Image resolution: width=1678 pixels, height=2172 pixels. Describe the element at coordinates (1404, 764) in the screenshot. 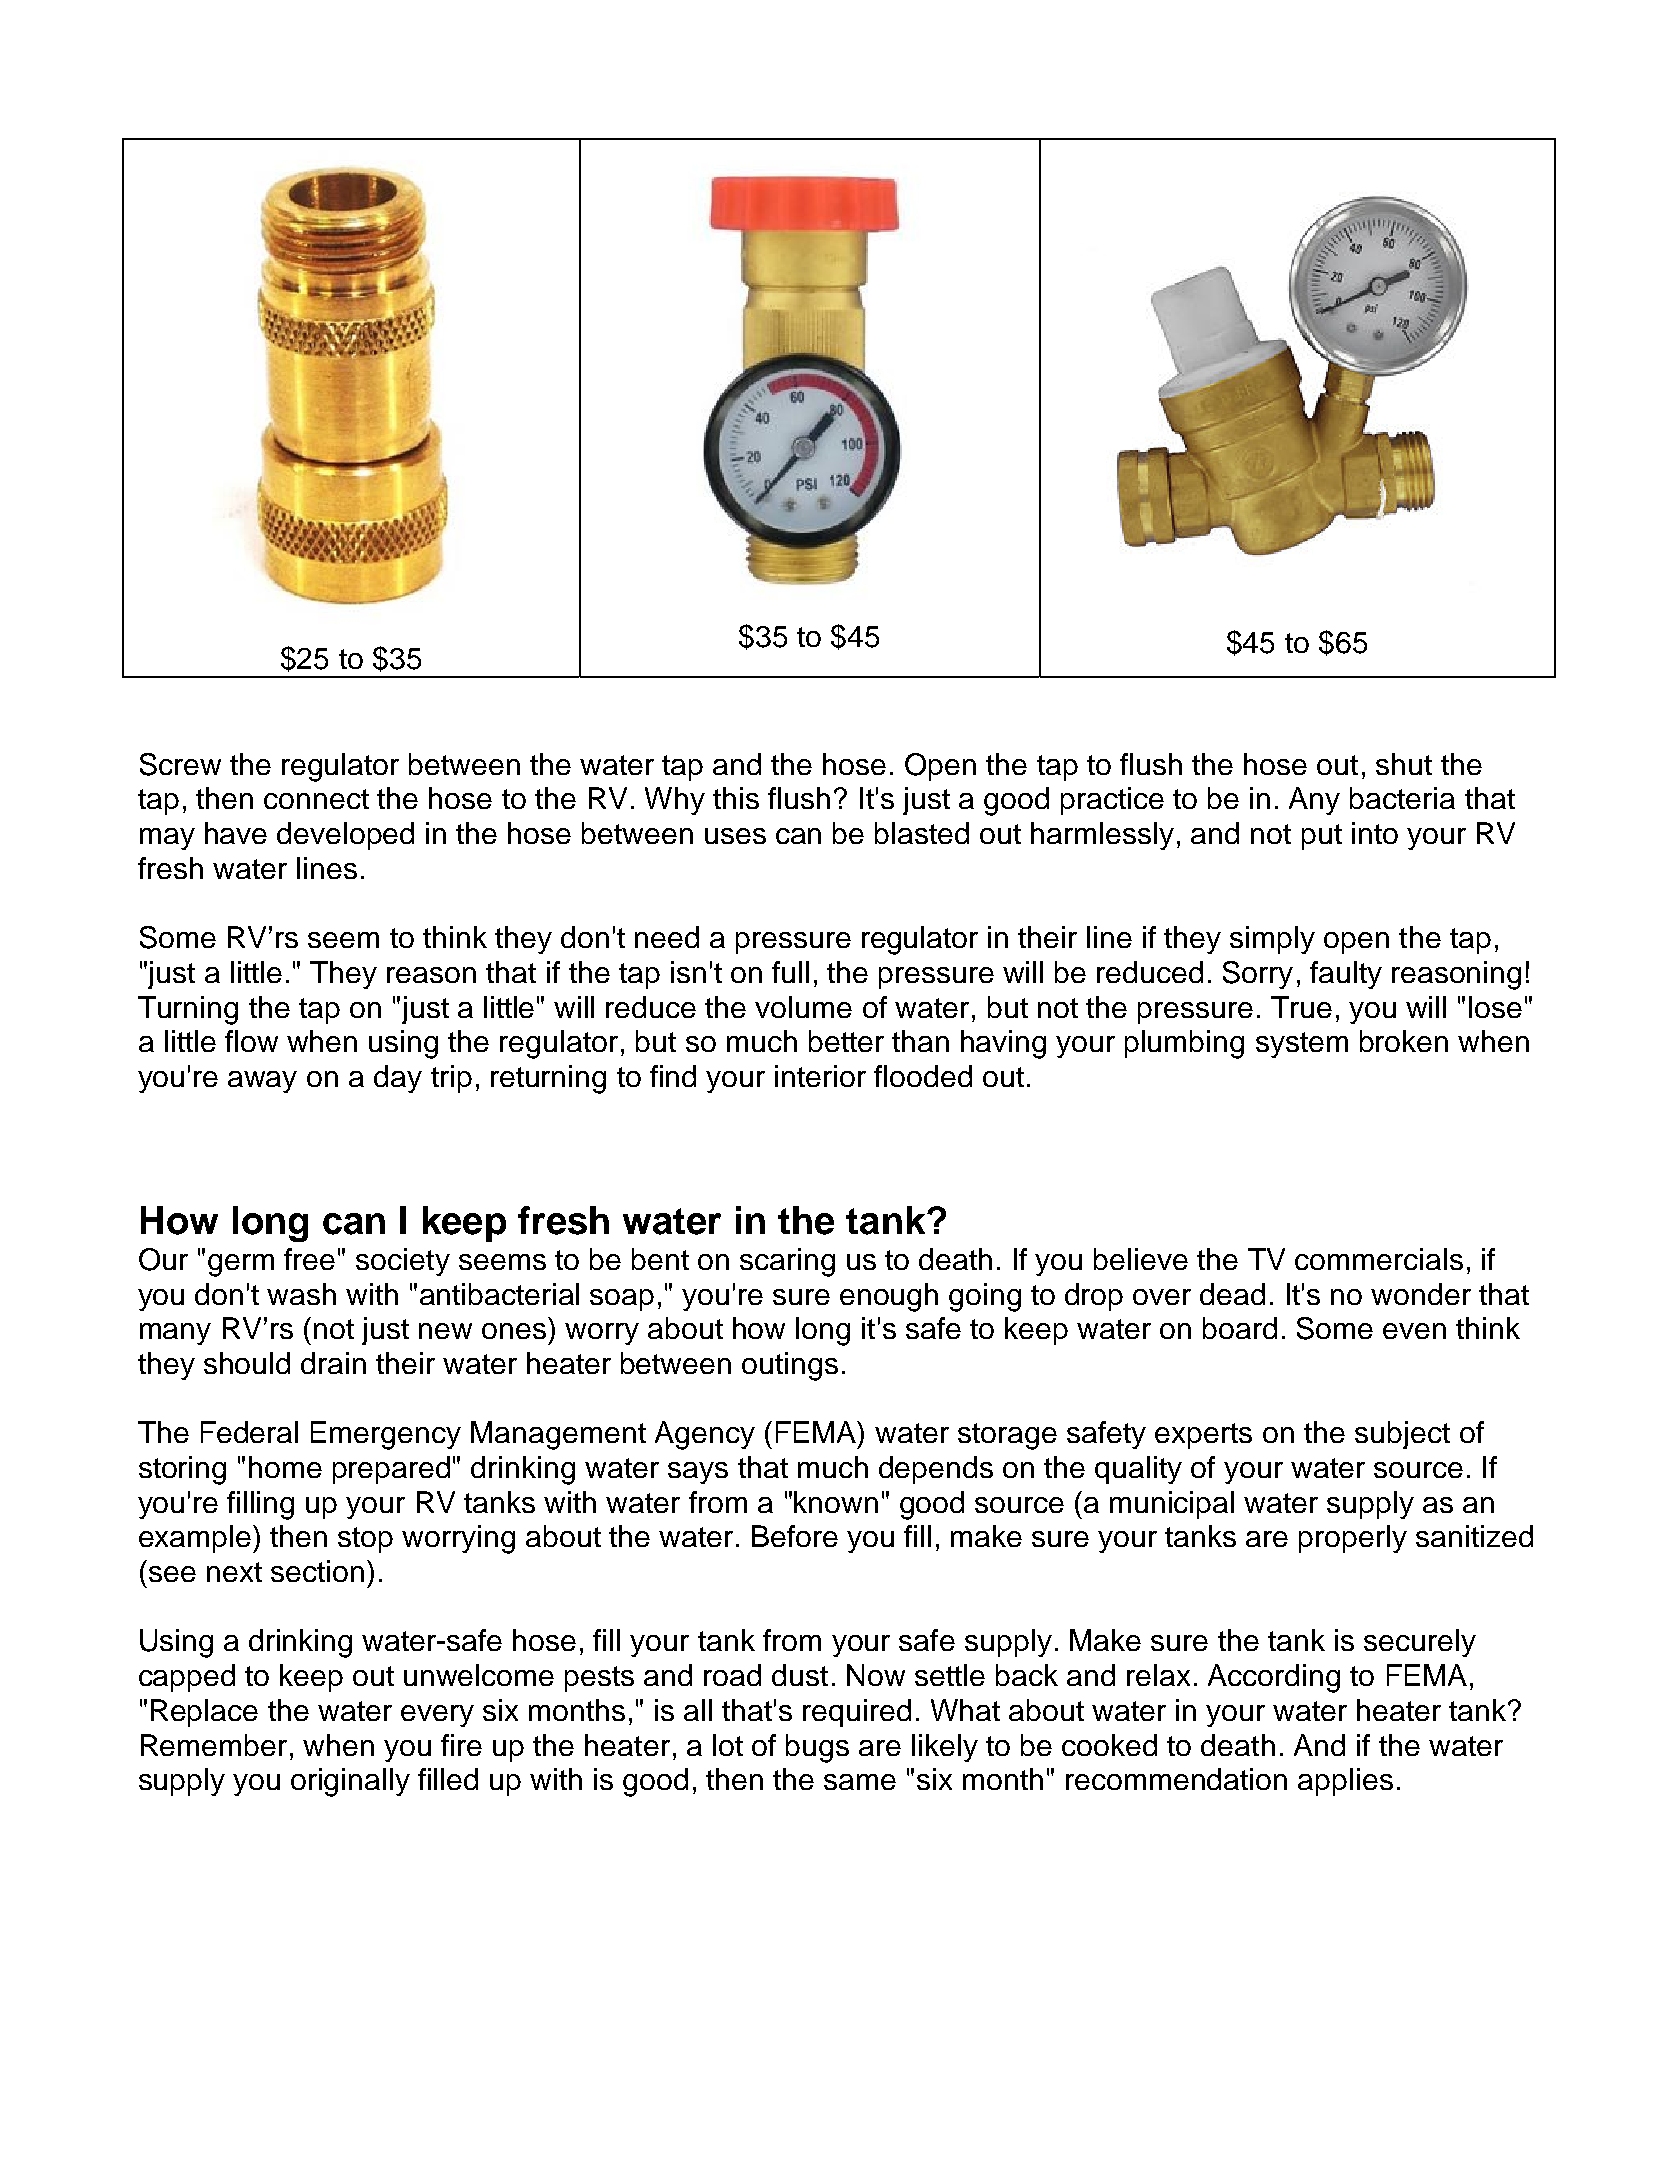

I see `shut` at that location.
